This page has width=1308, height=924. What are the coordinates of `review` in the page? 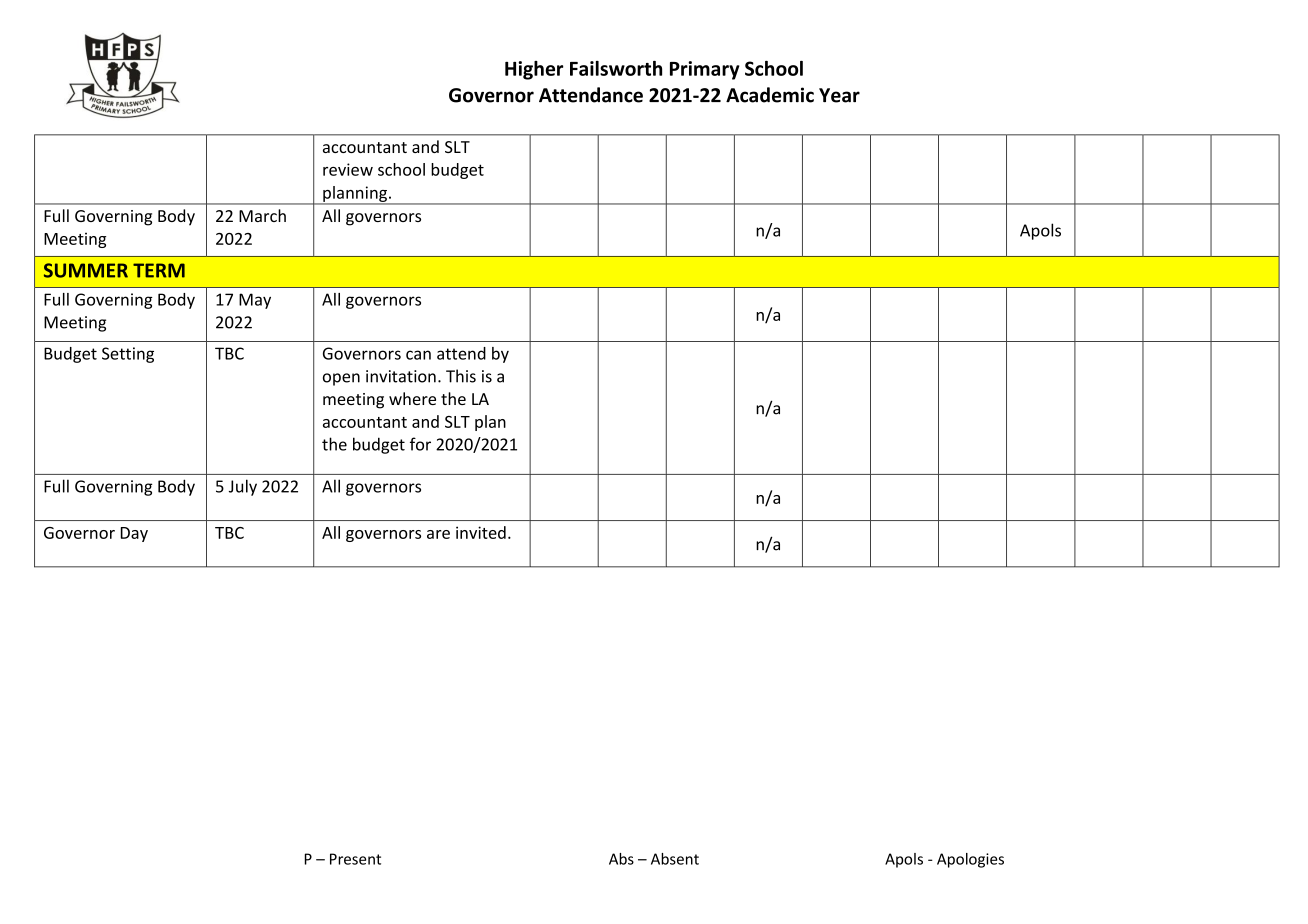 It's located at (348, 169).
